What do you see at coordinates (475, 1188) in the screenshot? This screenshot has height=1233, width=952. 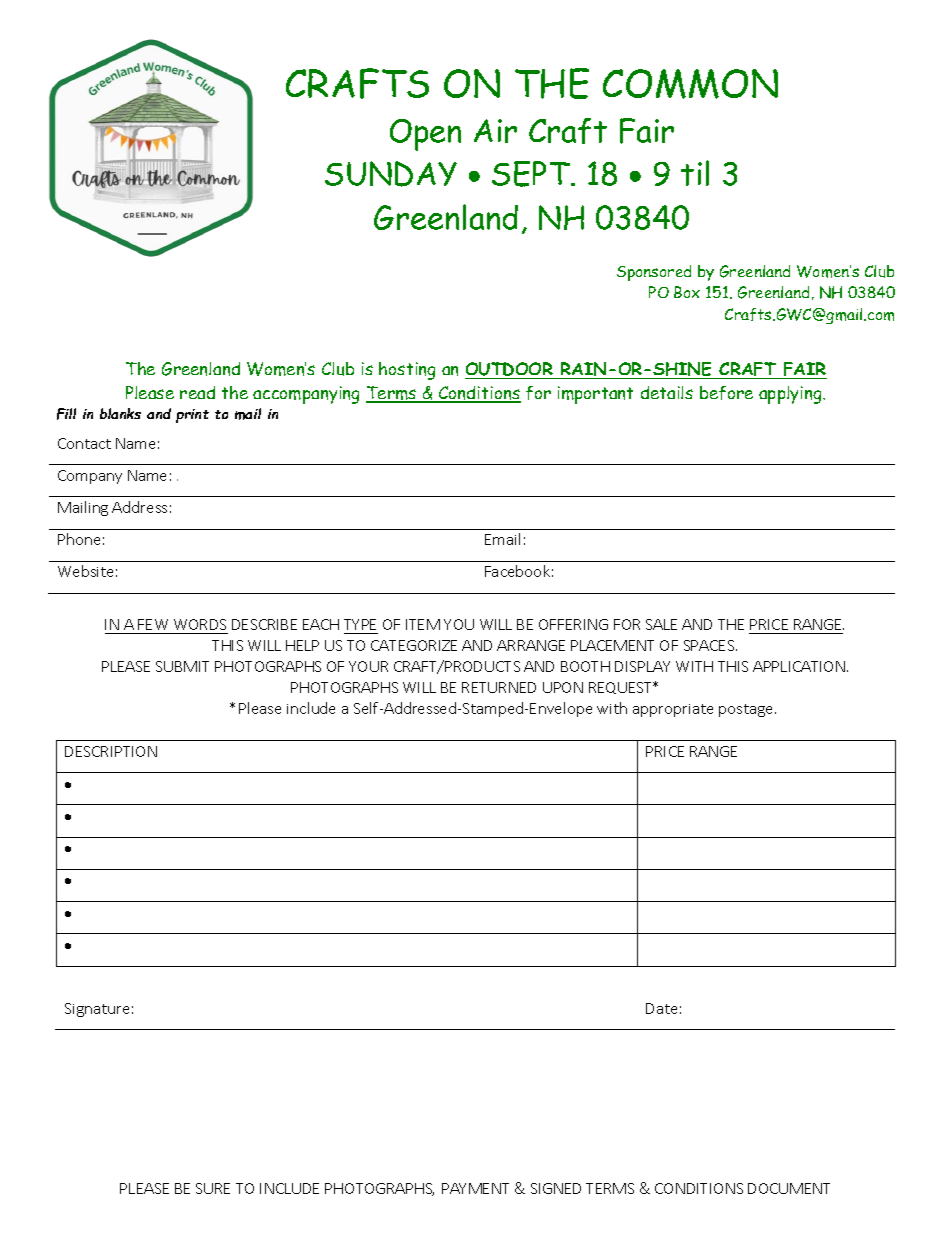 I see `PAYMENT` at bounding box center [475, 1188].
